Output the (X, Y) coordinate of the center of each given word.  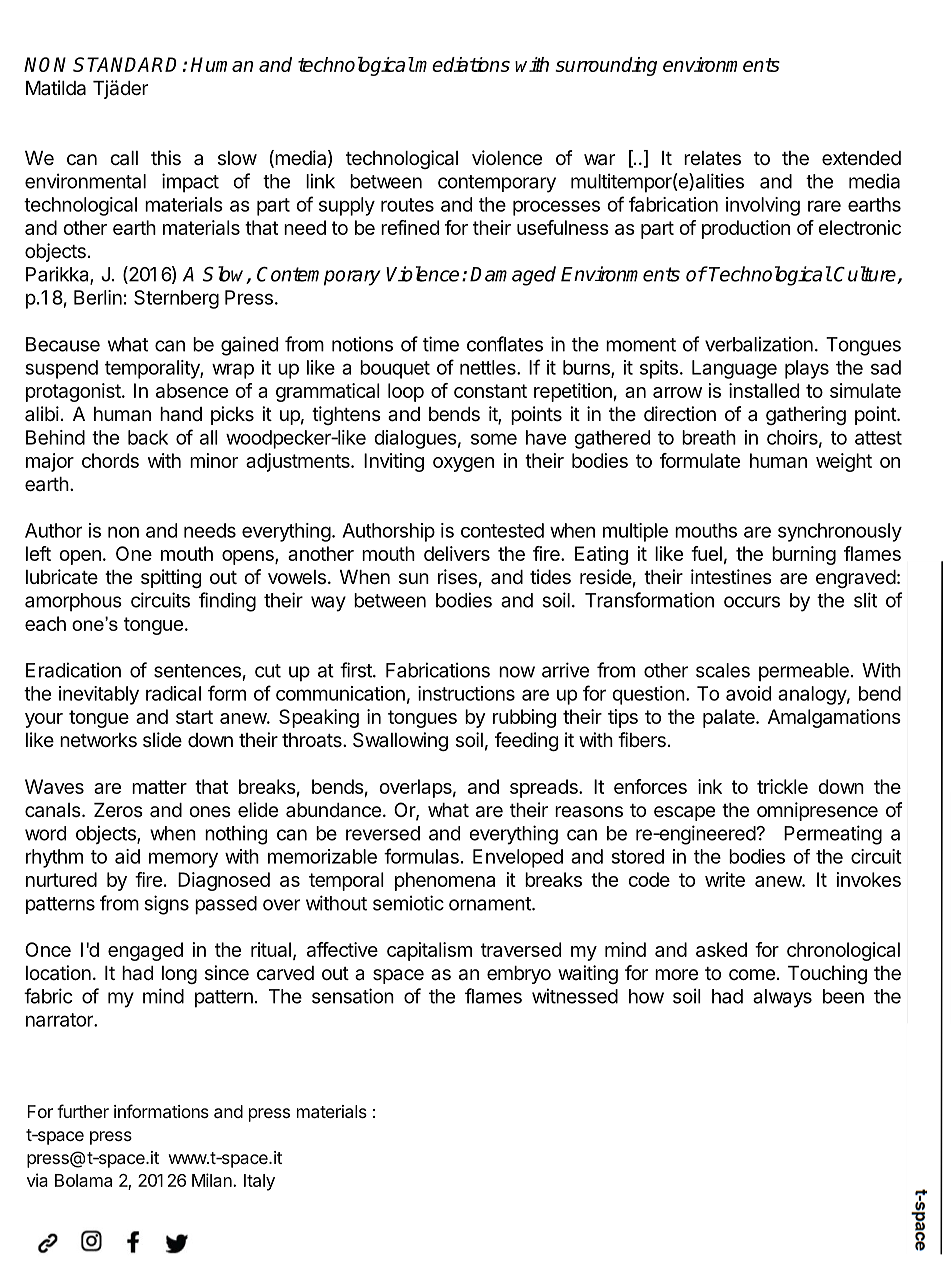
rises (457, 577)
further (83, 1111)
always (782, 998)
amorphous (73, 602)
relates (712, 158)
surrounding (606, 66)
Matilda (56, 88)
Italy (259, 1182)
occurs (752, 602)
